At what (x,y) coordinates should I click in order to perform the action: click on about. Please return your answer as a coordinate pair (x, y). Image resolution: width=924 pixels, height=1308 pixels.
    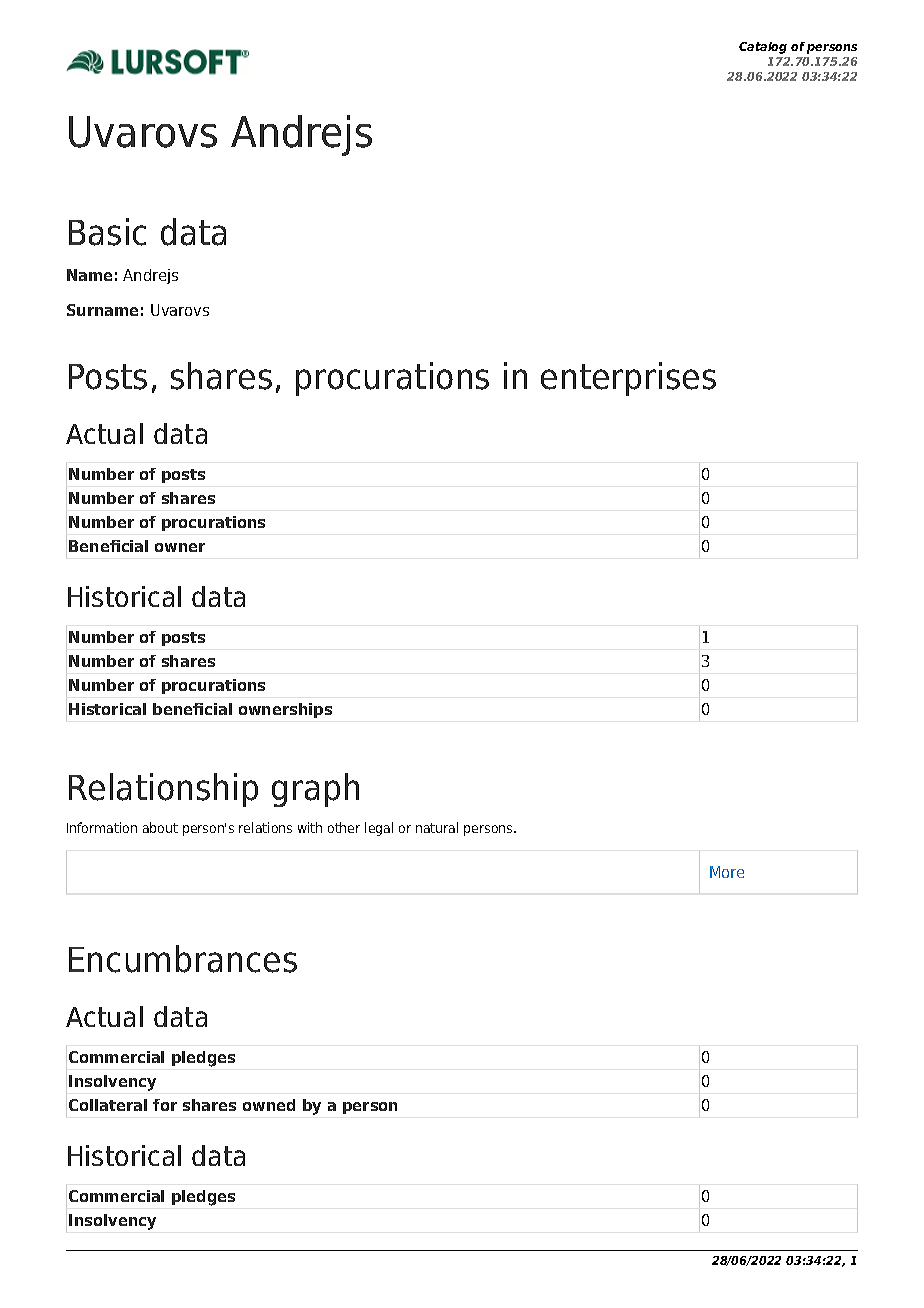
    Looking at the image, I should click on (160, 827).
